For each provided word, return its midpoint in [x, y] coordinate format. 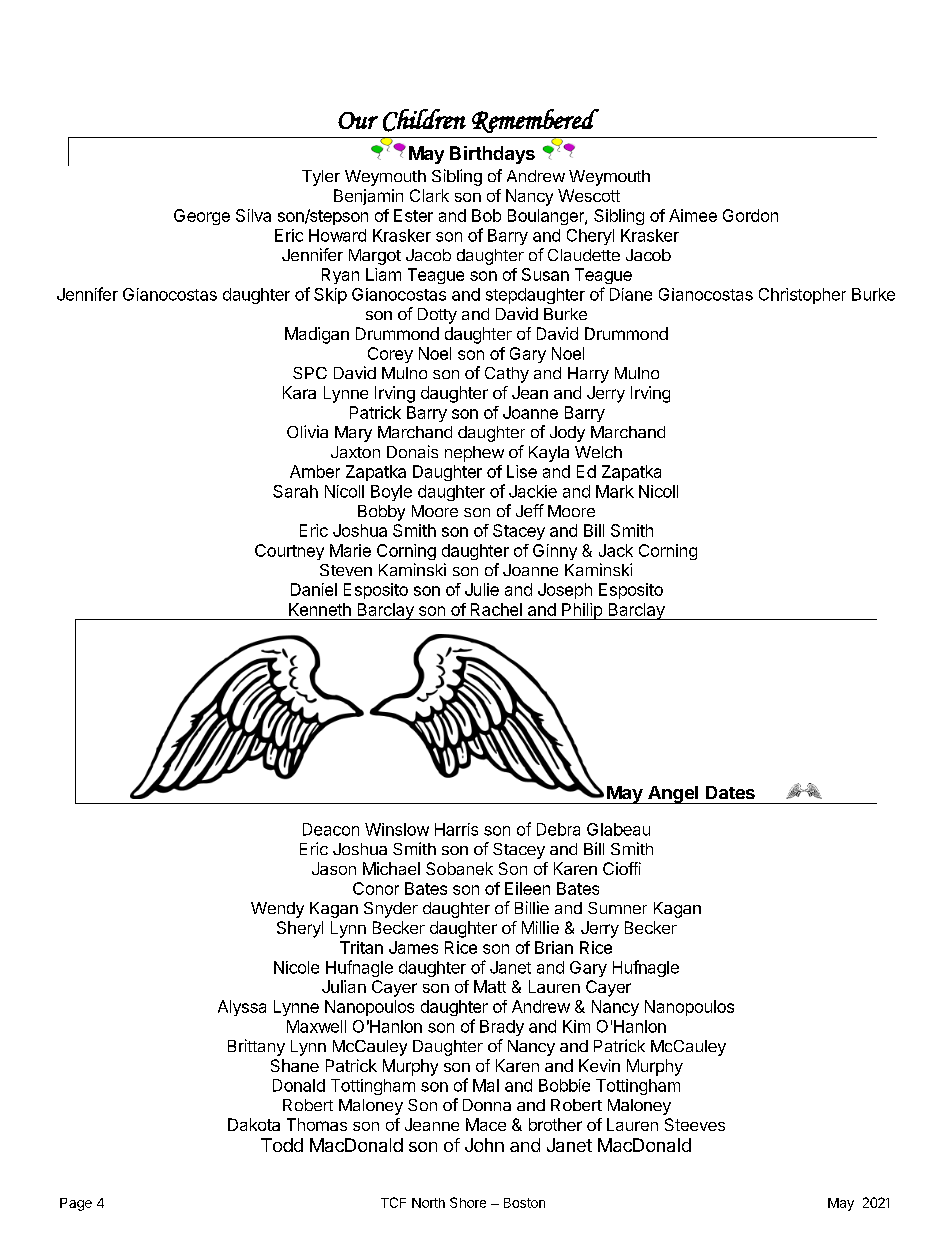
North [428, 1203]
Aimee [693, 215]
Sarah [295, 491]
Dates [730, 792]
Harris [456, 829]
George [202, 217]
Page [76, 1204]
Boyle [391, 493]
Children [424, 120]
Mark [615, 491]
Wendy [277, 910]
